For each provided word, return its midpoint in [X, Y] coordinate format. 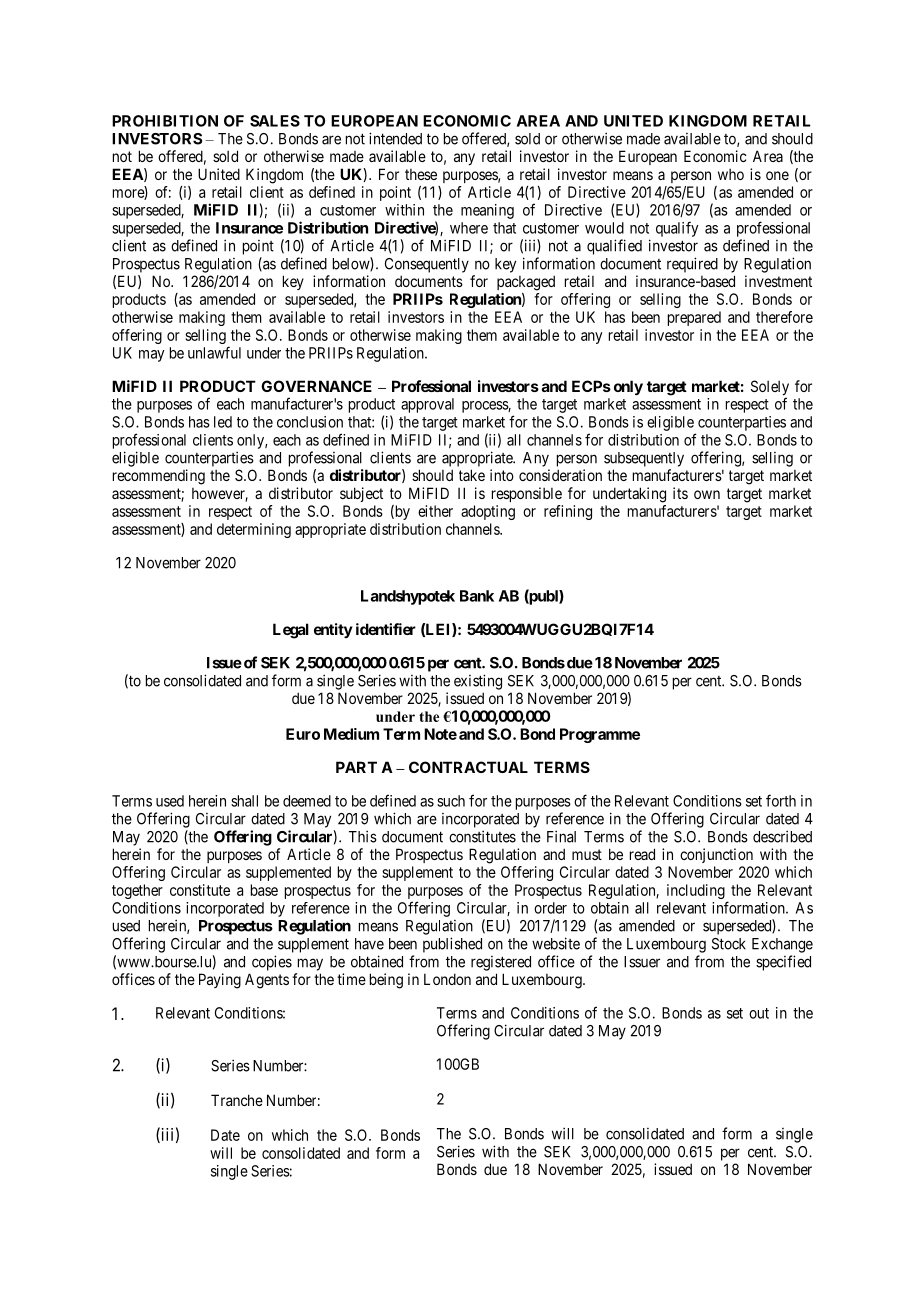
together [137, 891]
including [696, 891]
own [707, 494]
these [421, 174]
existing [478, 682]
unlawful [214, 352]
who [731, 174]
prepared [694, 318]
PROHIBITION [165, 121]
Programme [600, 735]
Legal [291, 631]
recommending [159, 477]
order [550, 908]
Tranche [237, 1100]
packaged [526, 283]
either [435, 511]
